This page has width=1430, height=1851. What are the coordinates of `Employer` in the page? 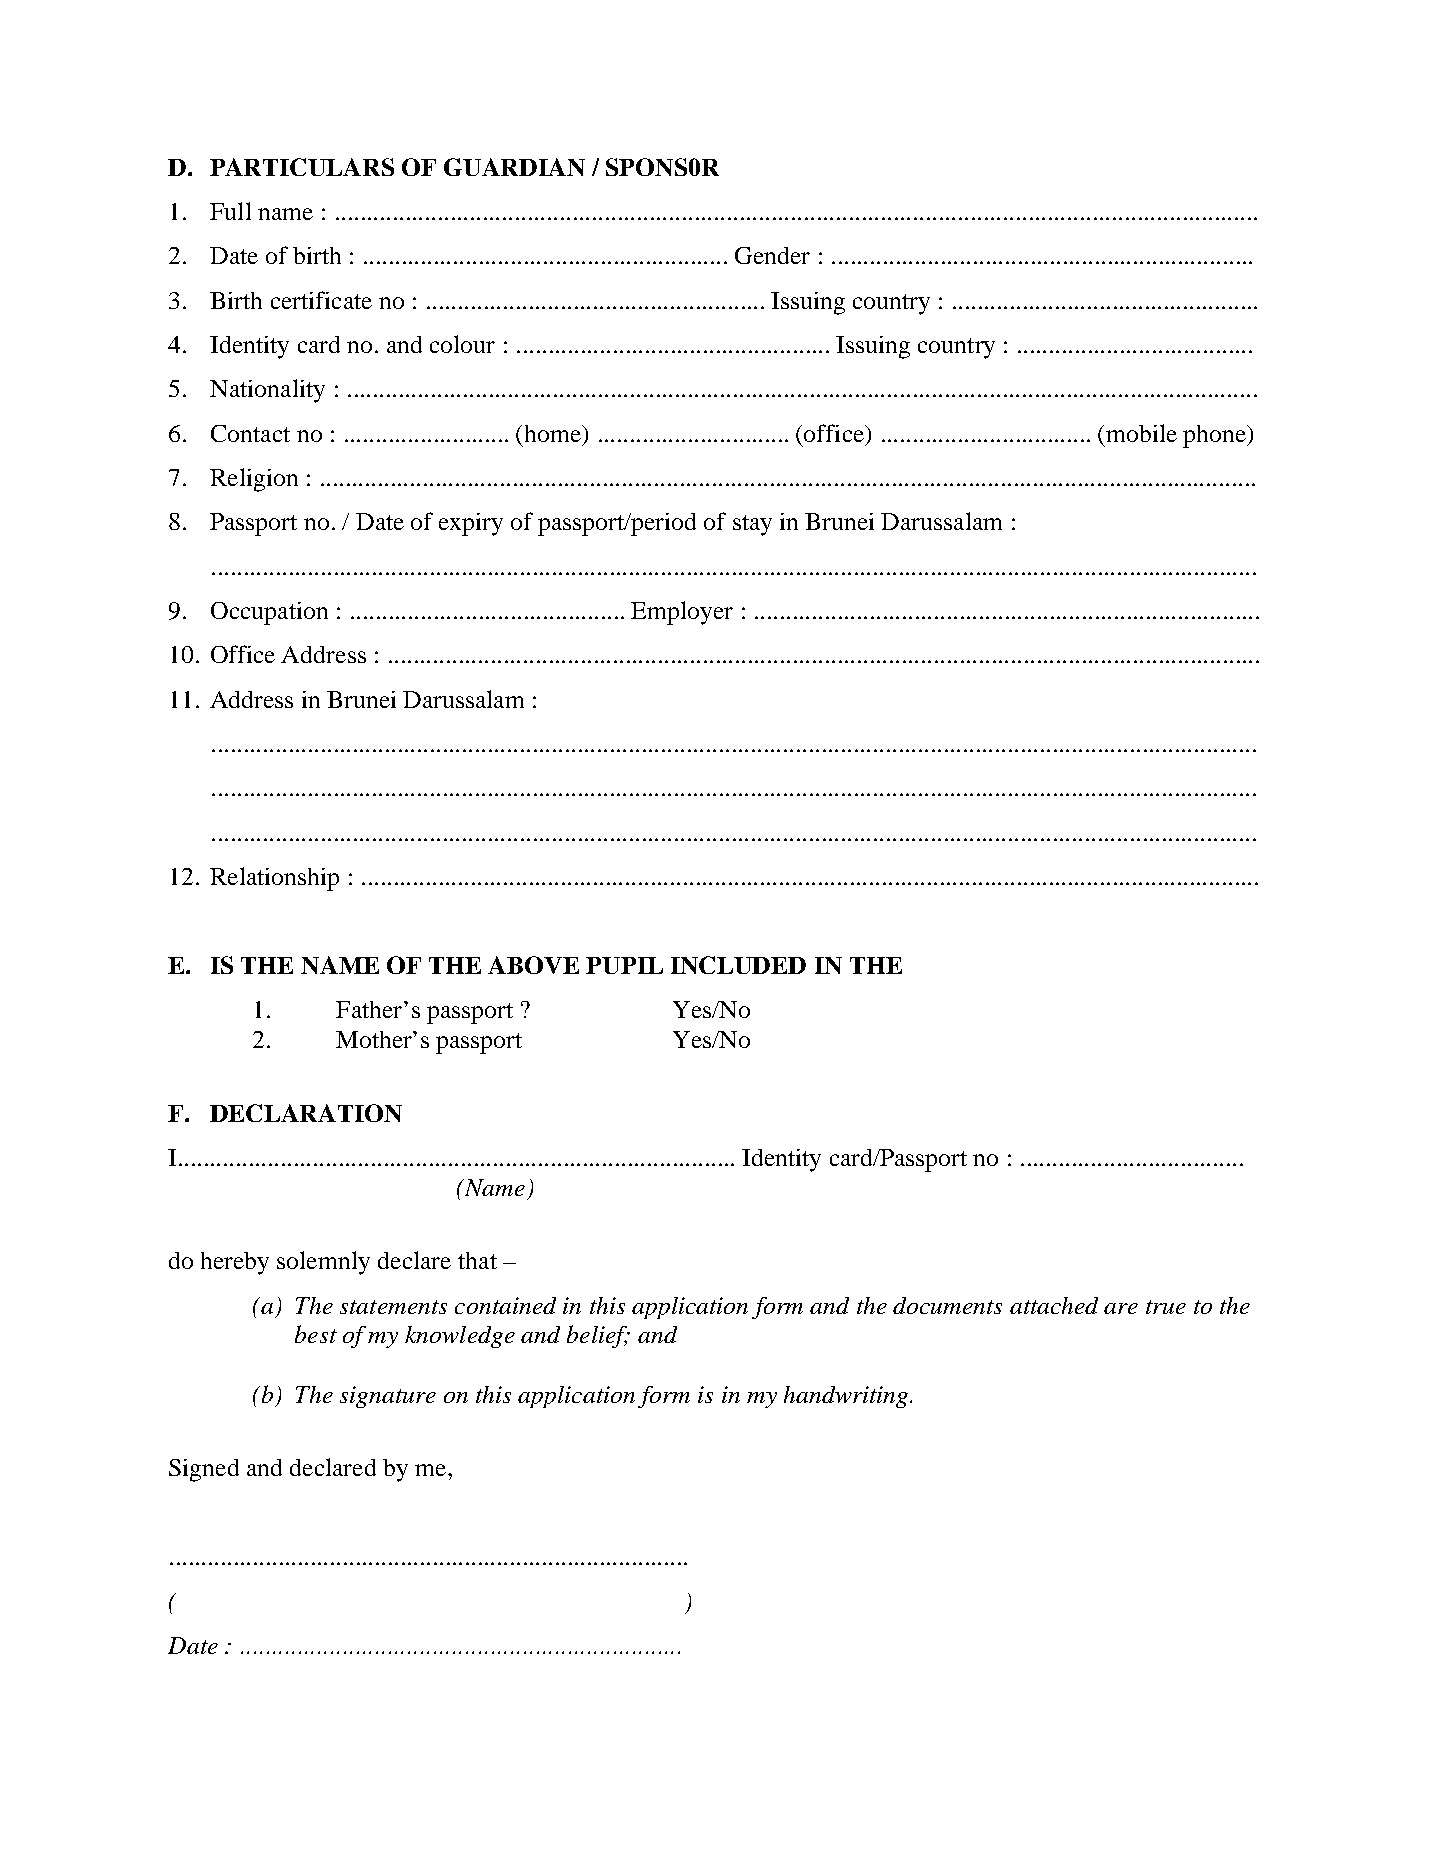 It's located at (682, 613).
